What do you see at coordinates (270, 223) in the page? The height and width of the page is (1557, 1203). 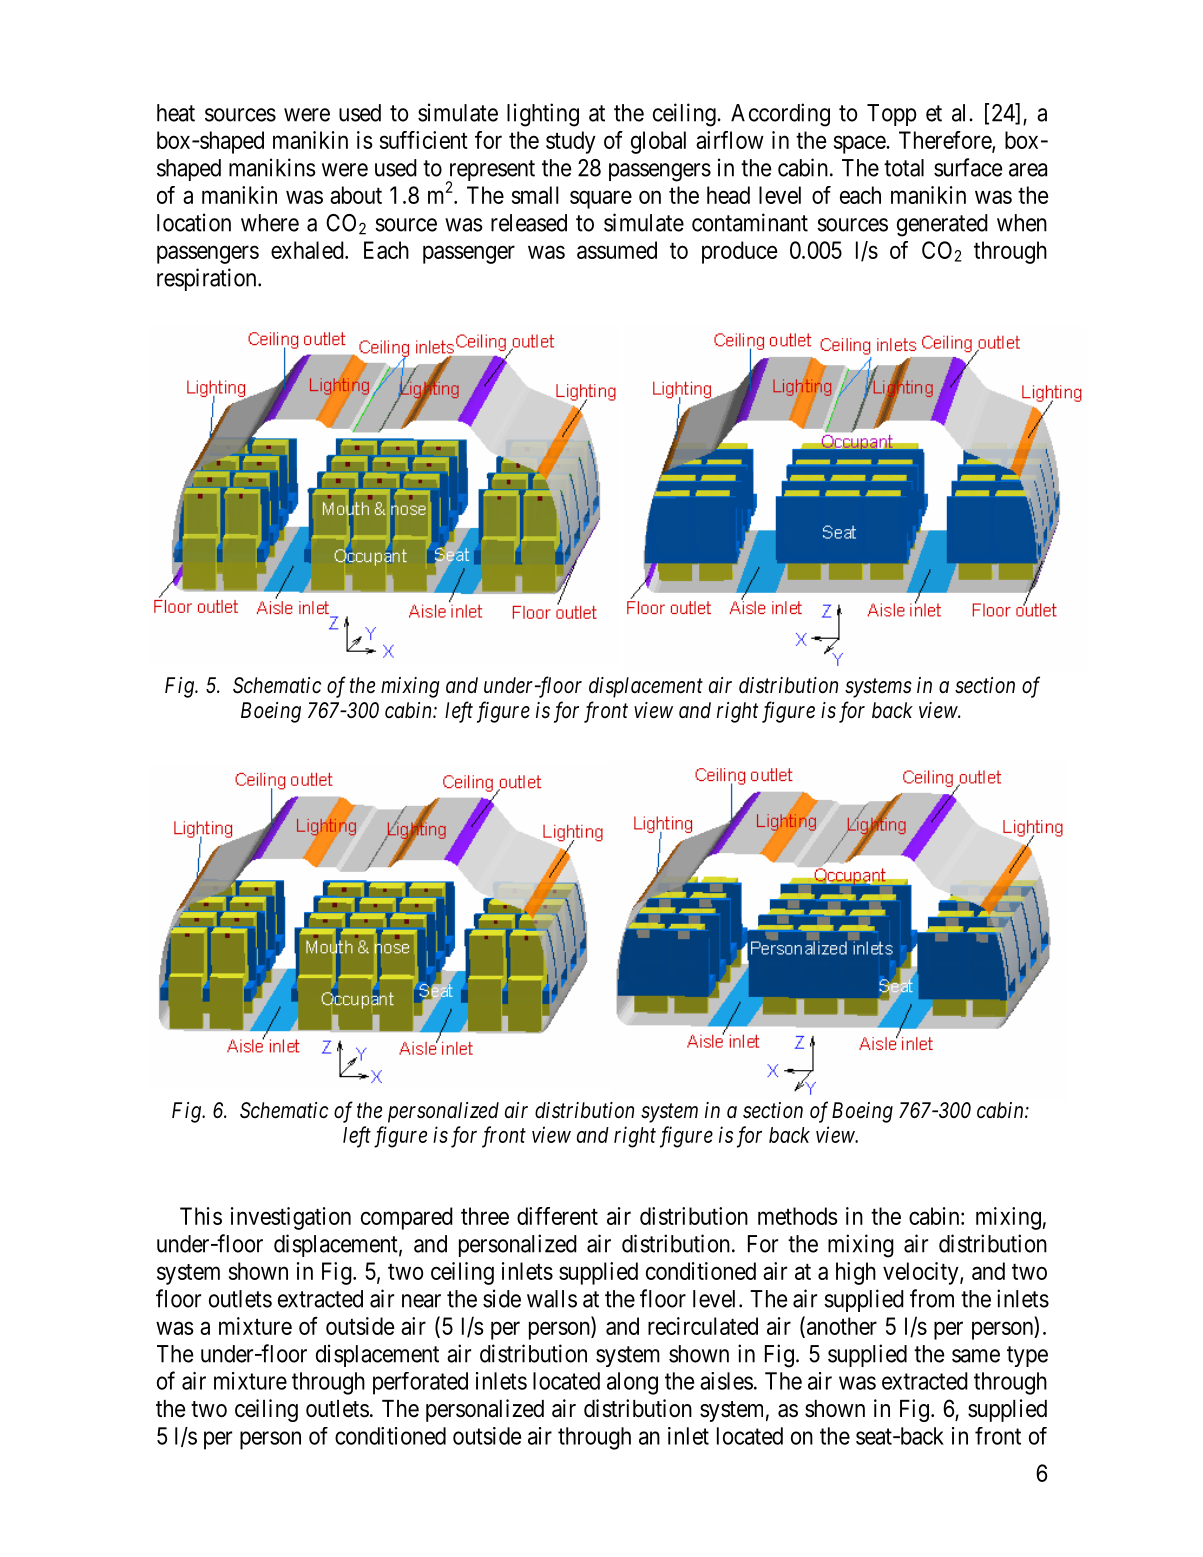 I see `where` at bounding box center [270, 223].
